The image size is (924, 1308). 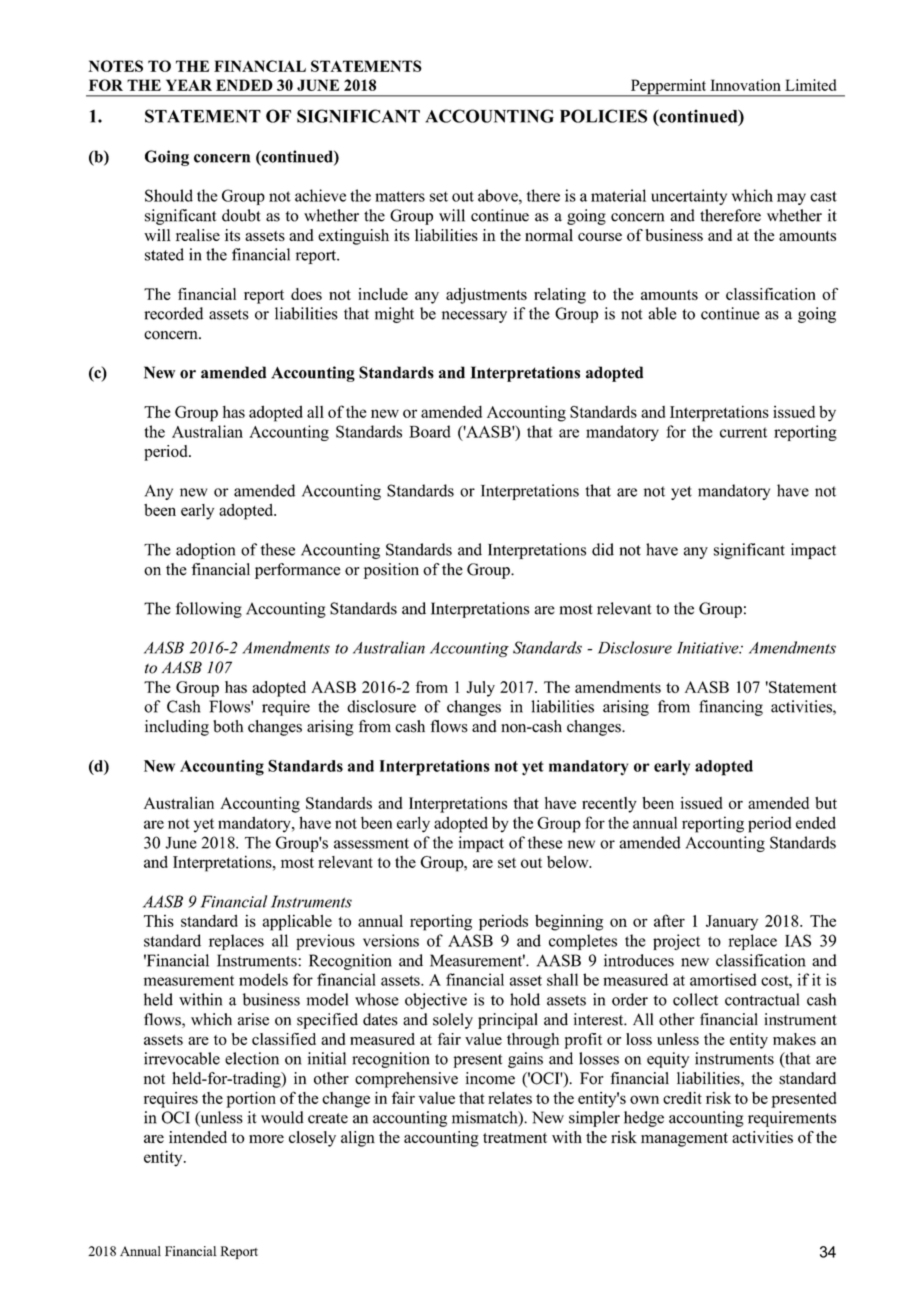 What do you see at coordinates (209, 610) in the document?
I see `following` at bounding box center [209, 610].
